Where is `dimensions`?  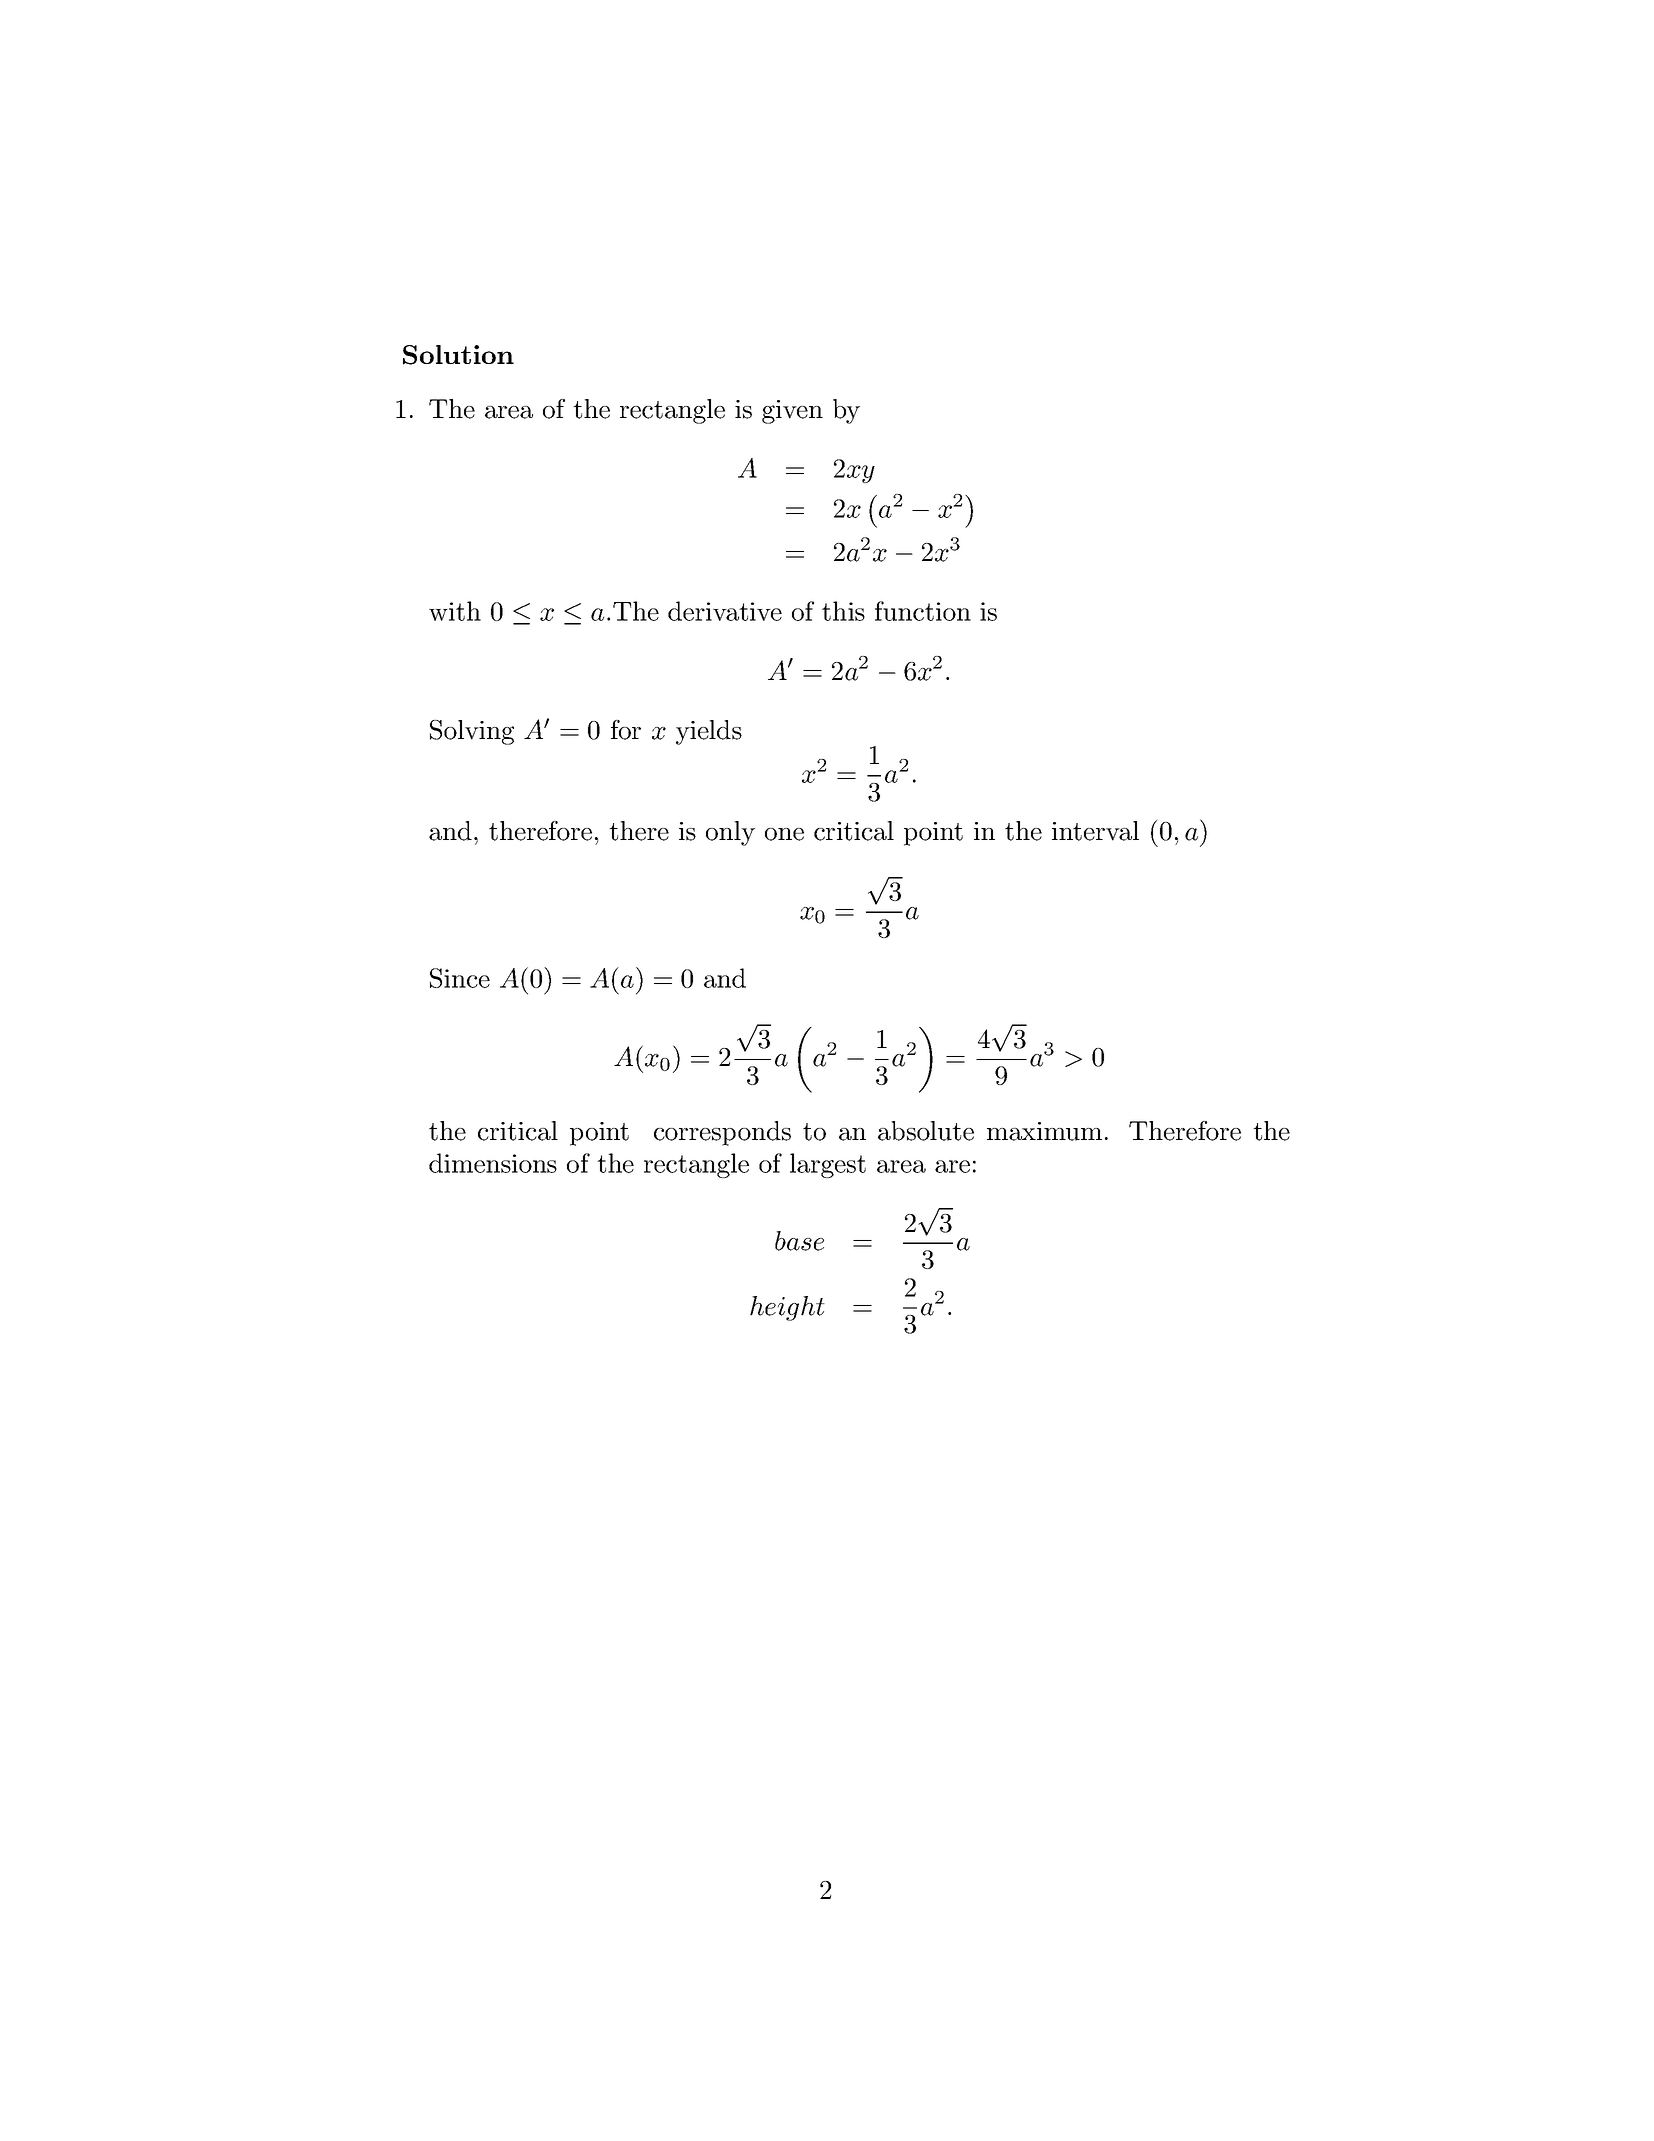
dimensions is located at coordinates (493, 1163).
